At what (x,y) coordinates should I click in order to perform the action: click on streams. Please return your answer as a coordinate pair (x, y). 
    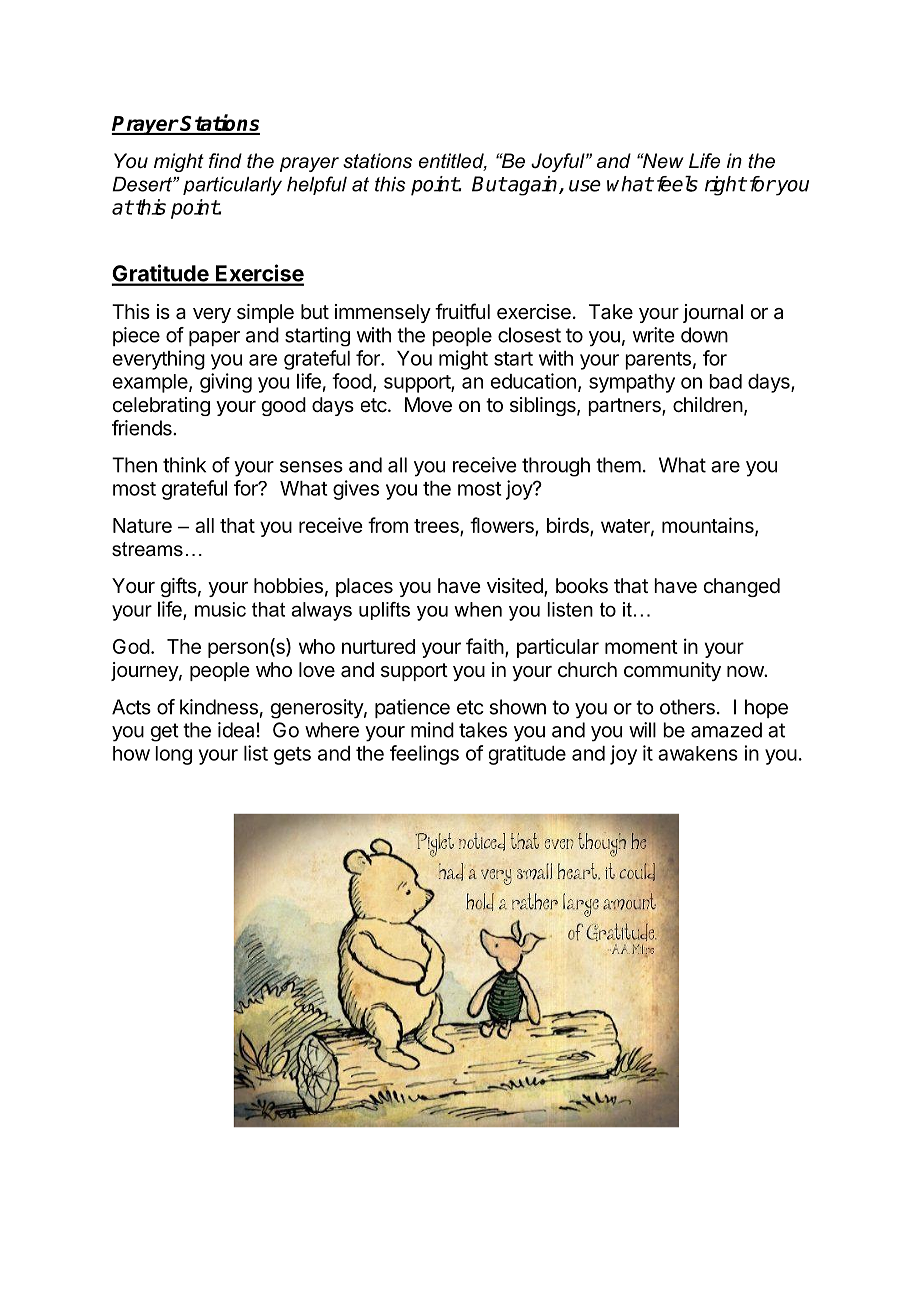
    Looking at the image, I should click on (147, 549).
